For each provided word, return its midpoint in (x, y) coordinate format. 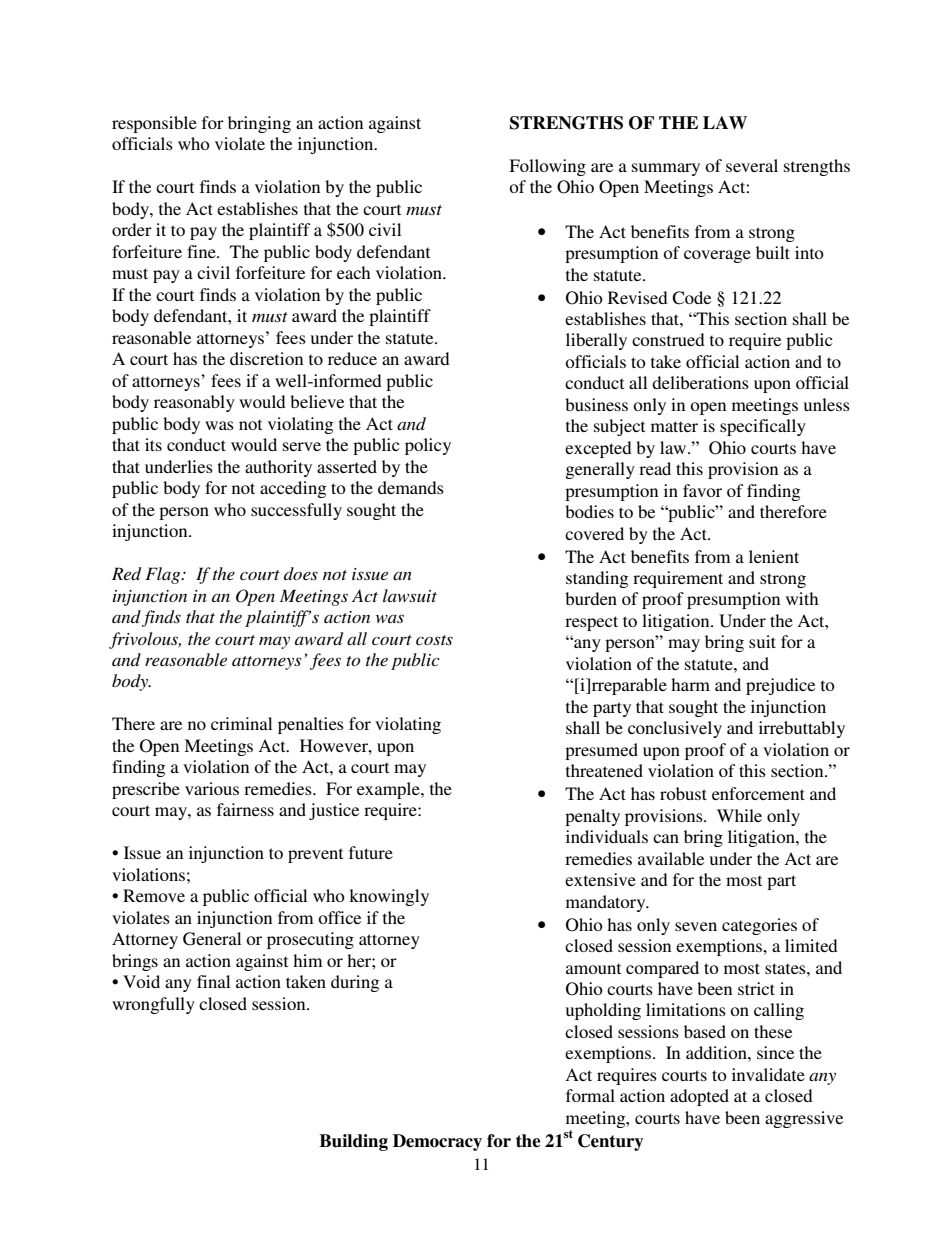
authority (278, 468)
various (212, 788)
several (752, 165)
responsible (154, 124)
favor (702, 490)
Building (353, 1142)
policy (428, 446)
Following (547, 167)
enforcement (758, 793)
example (389, 790)
